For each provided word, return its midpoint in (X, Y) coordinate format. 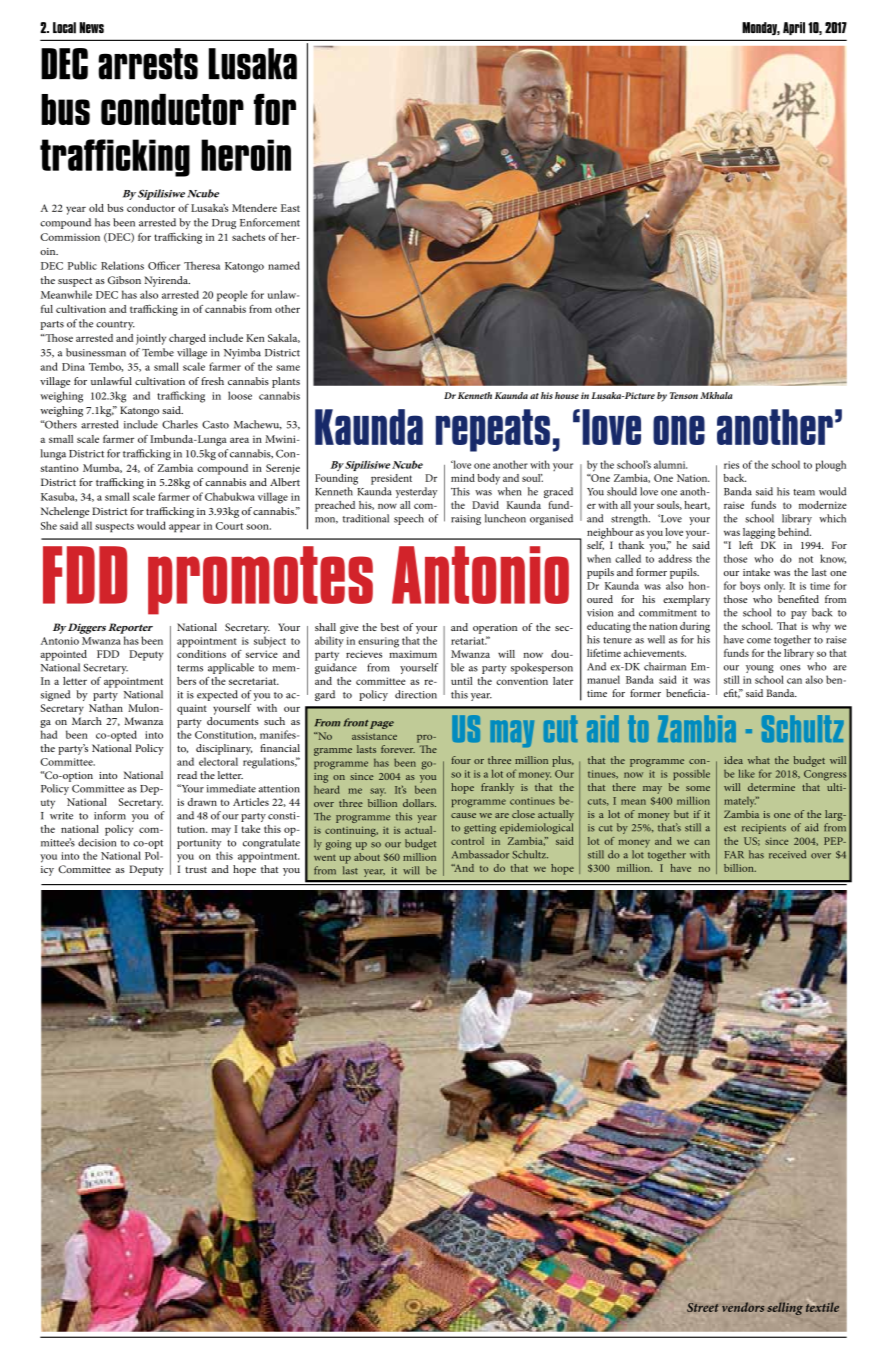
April (794, 28)
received (787, 854)
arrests (148, 64)
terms (190, 668)
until (462, 681)
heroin (246, 155)
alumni (670, 464)
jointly (151, 339)
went (325, 857)
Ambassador (480, 854)
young (760, 669)
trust (196, 870)
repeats (493, 430)
